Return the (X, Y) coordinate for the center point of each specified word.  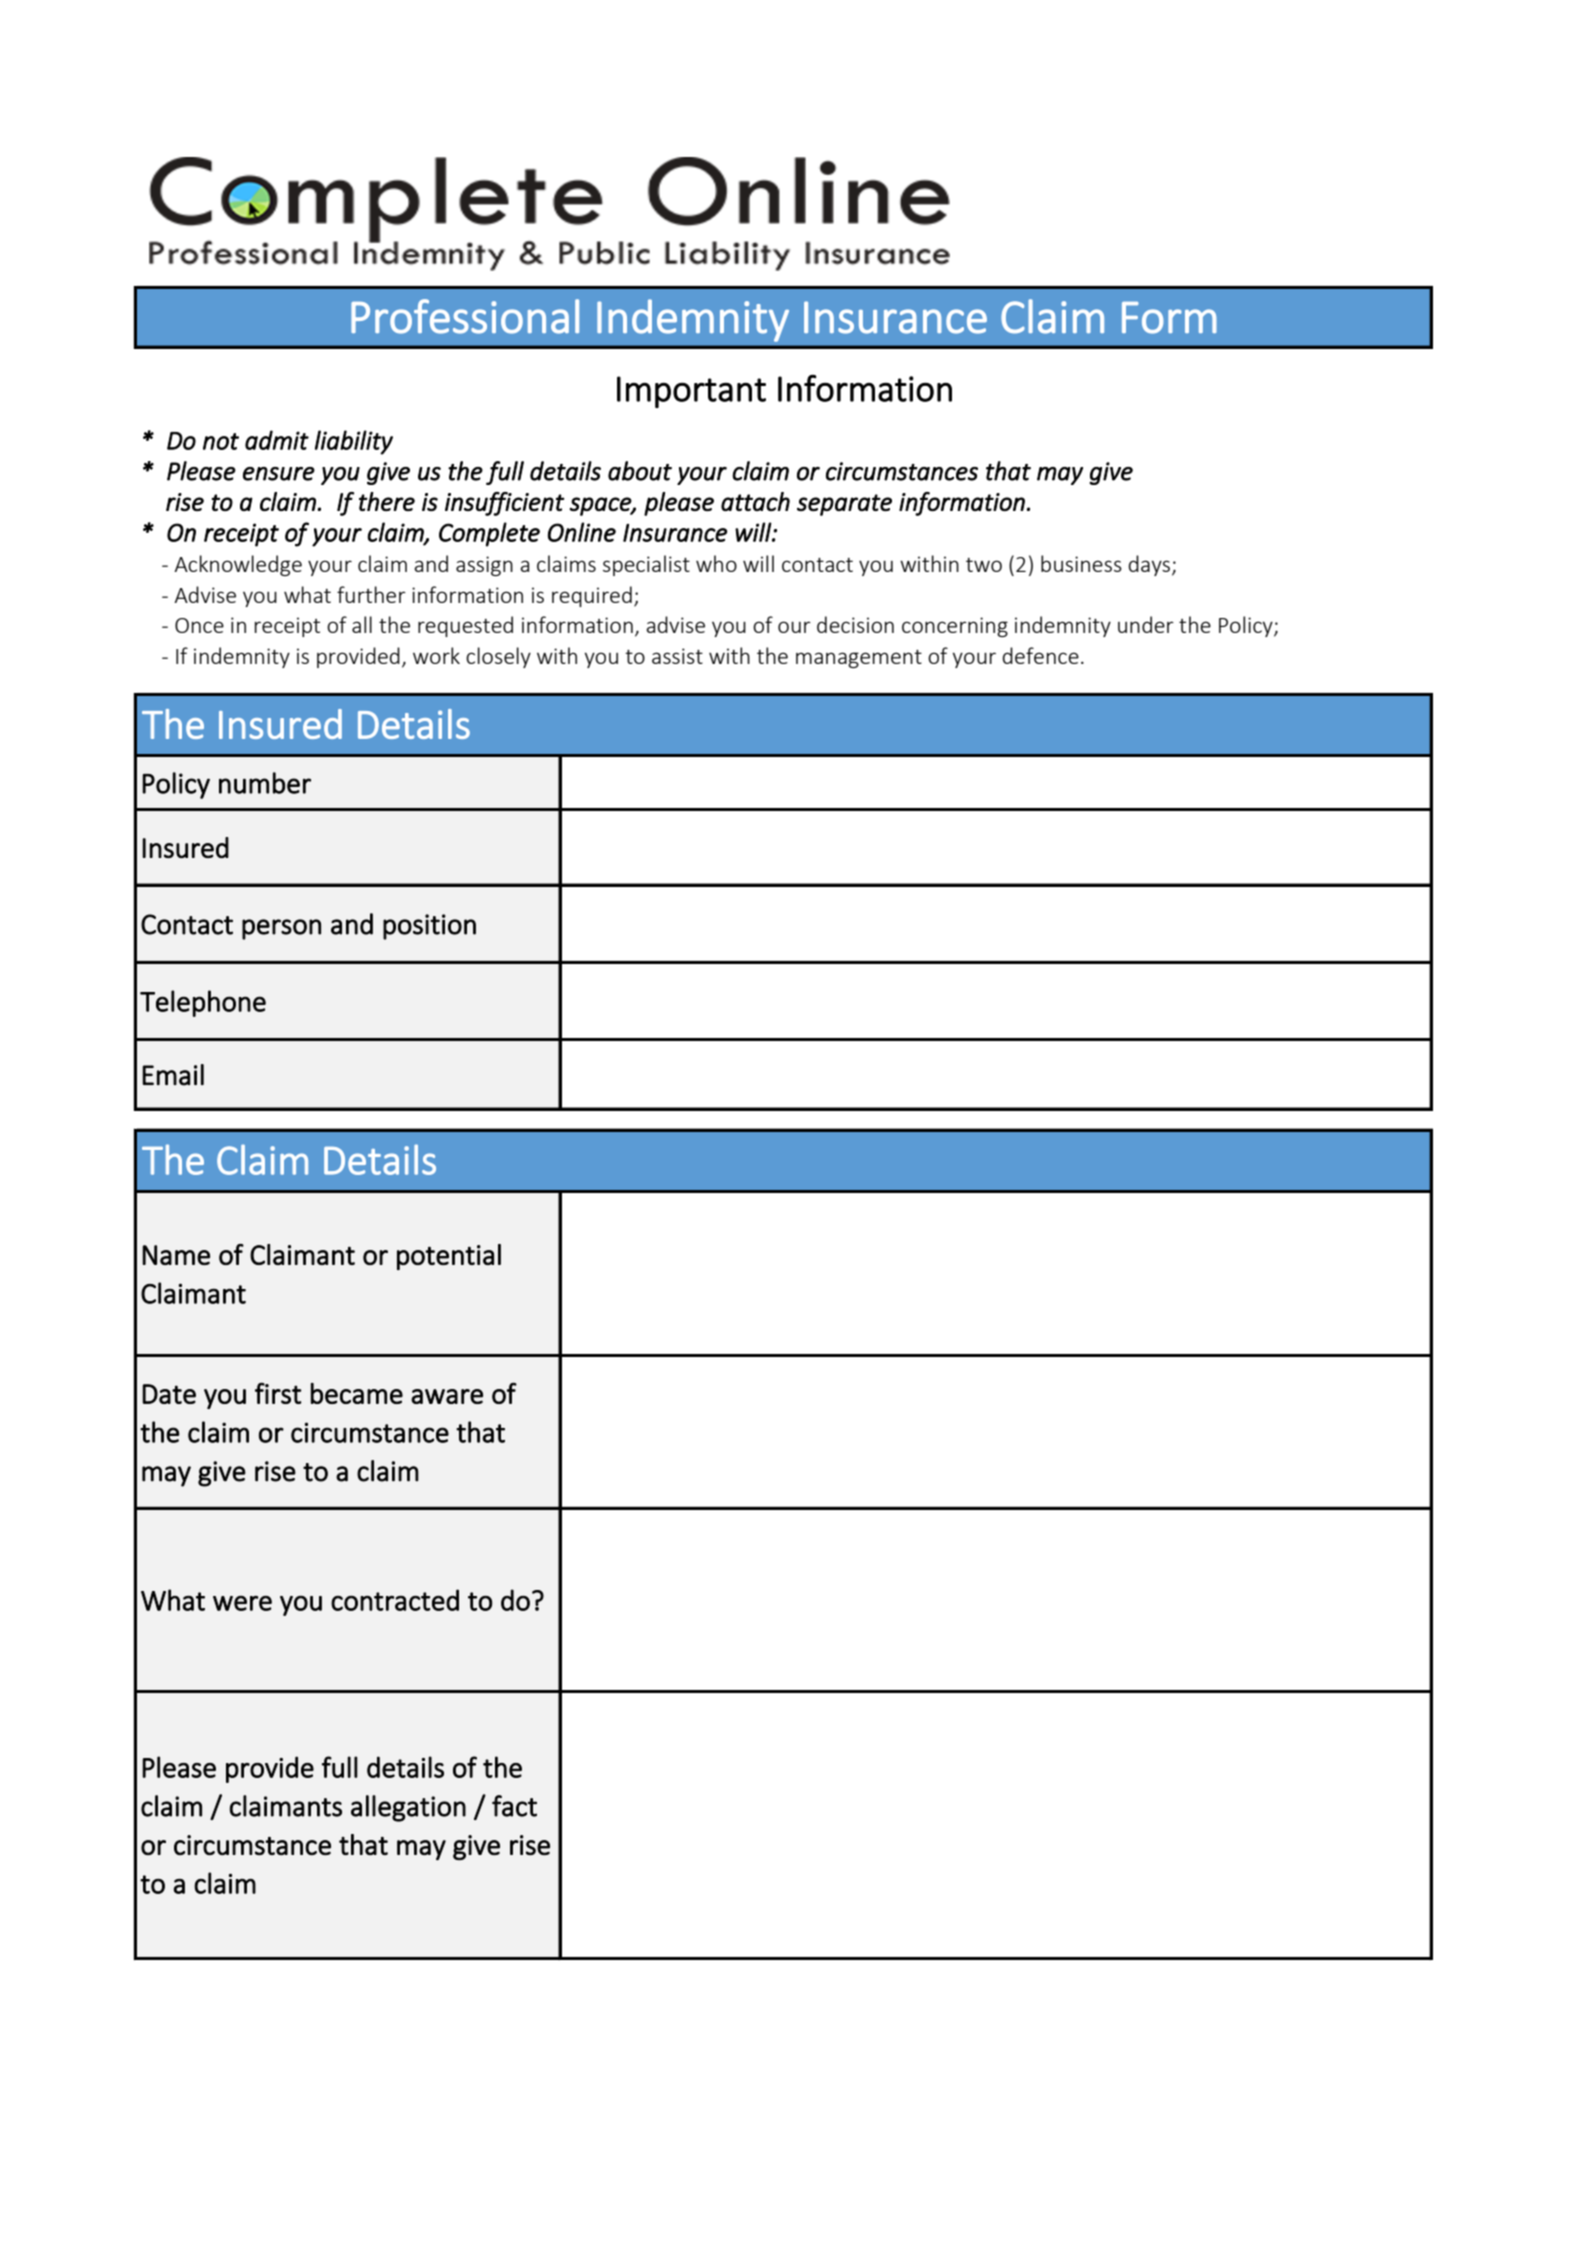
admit (277, 440)
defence (1040, 655)
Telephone (203, 1003)
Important (691, 392)
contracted (395, 1600)
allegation (408, 1808)
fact (514, 1806)
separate (844, 505)
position (429, 927)
